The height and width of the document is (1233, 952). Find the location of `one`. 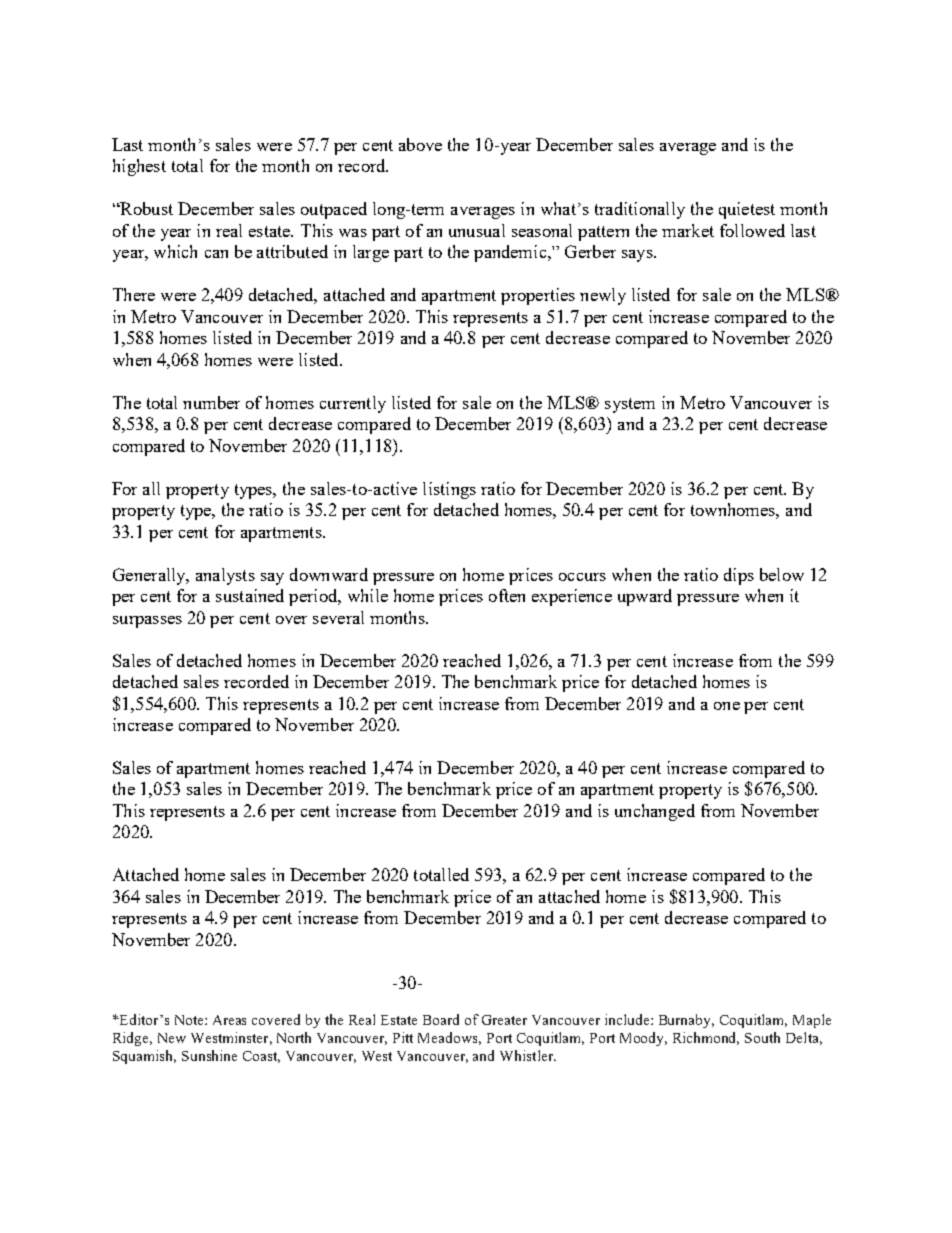

one is located at coordinates (727, 706).
